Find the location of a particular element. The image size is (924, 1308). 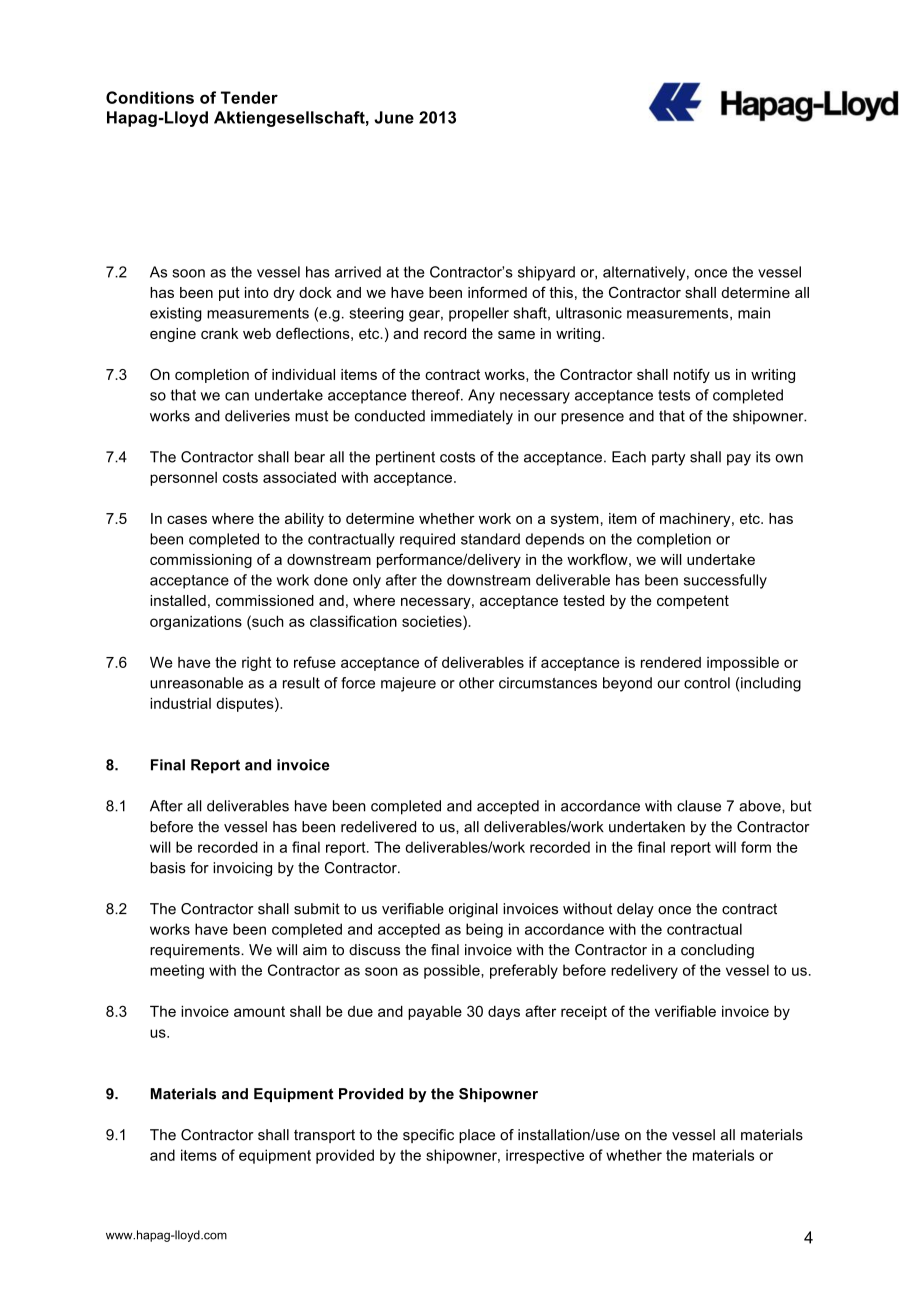

invoicing is located at coordinates (242, 869).
